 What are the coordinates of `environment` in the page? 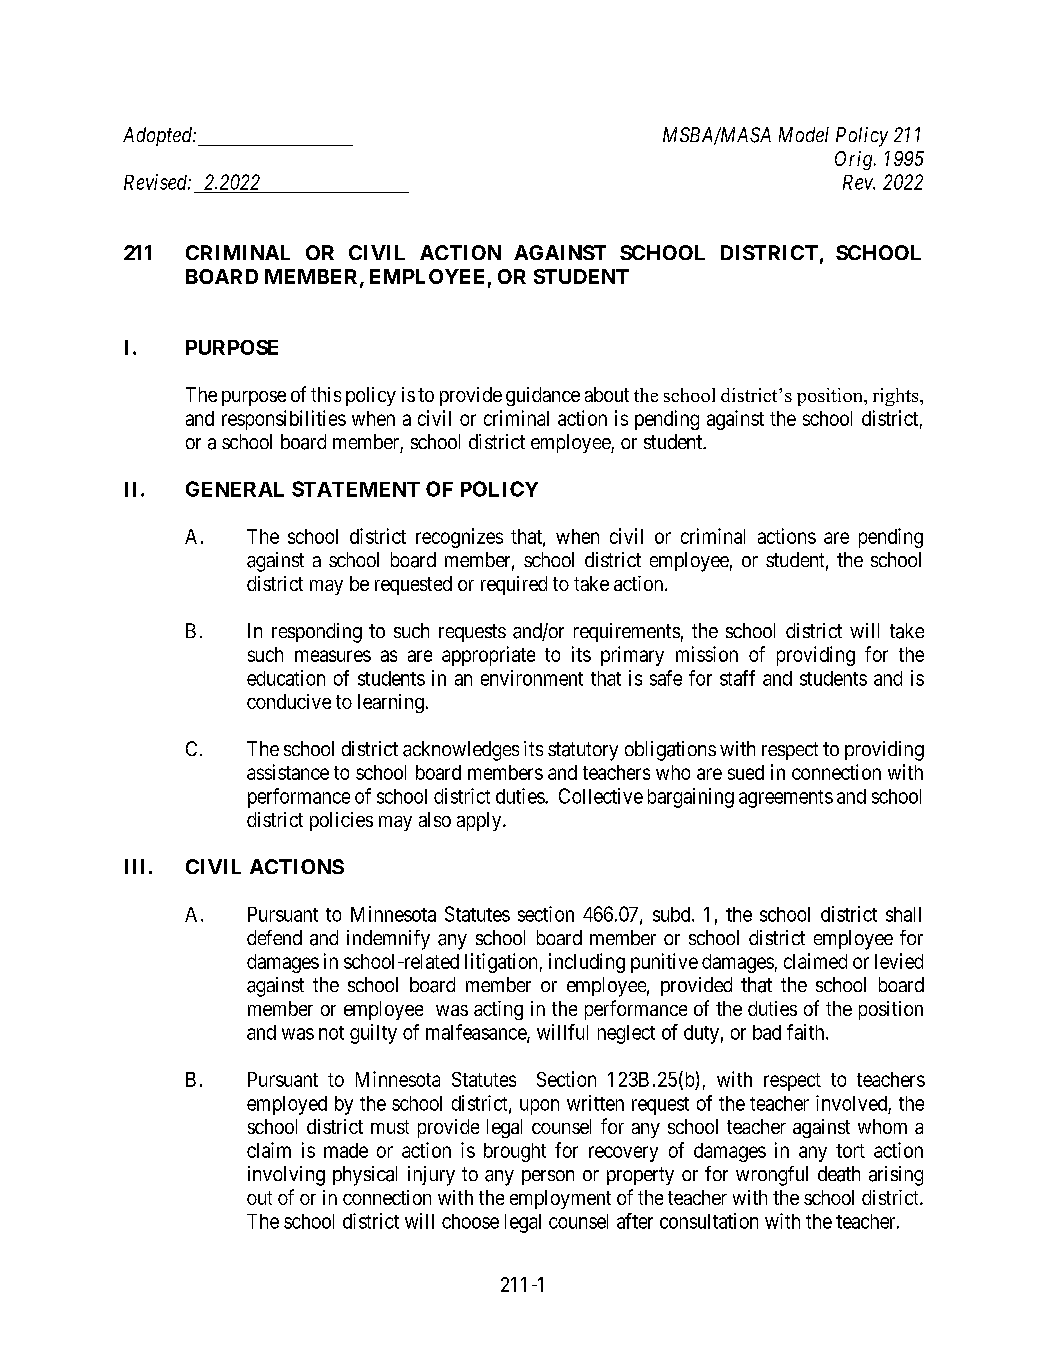 It's located at (532, 678).
